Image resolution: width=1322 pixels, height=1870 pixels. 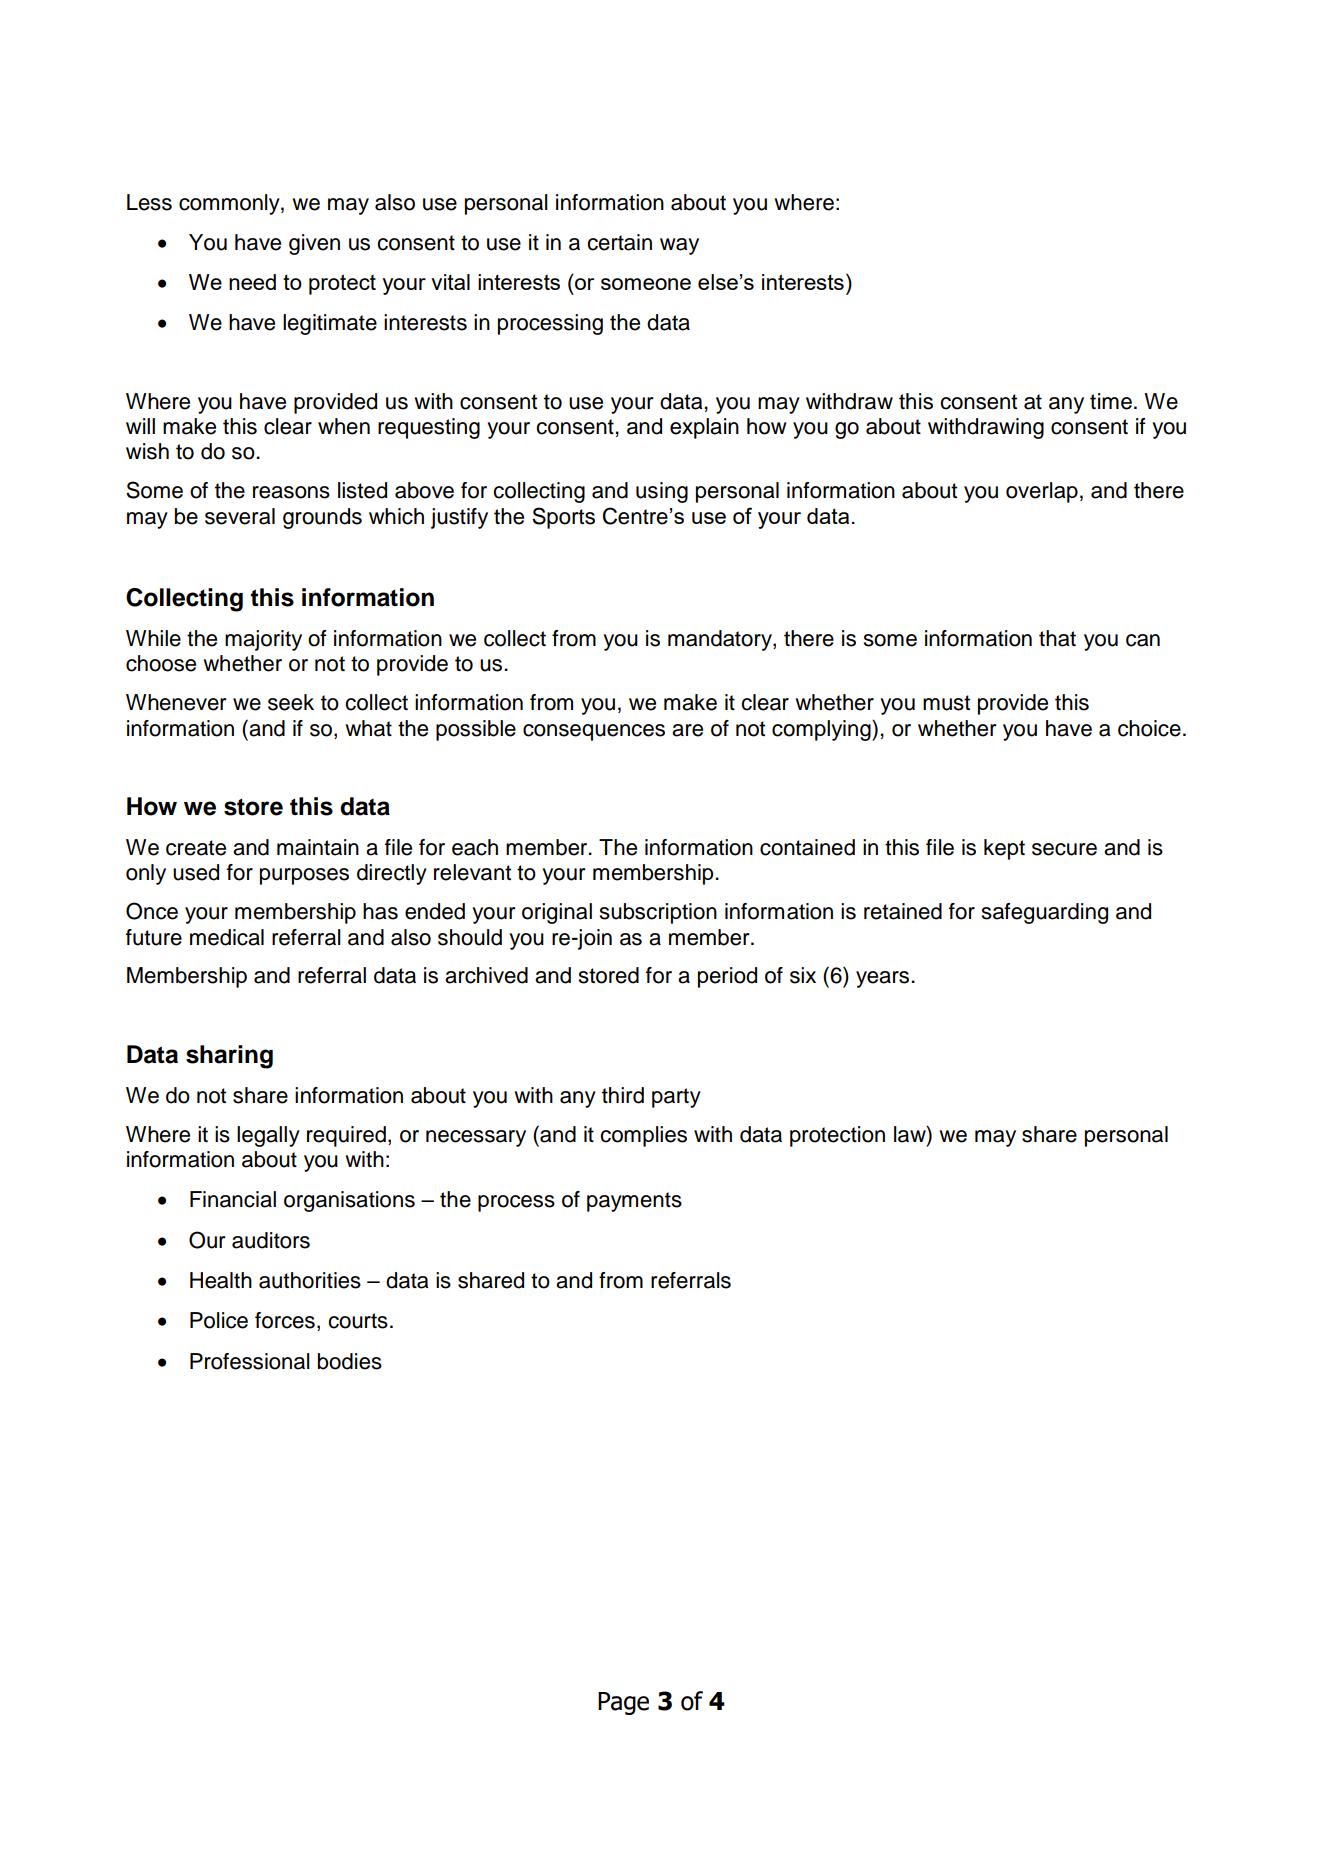 What do you see at coordinates (634, 1202) in the document?
I see `payments` at bounding box center [634, 1202].
